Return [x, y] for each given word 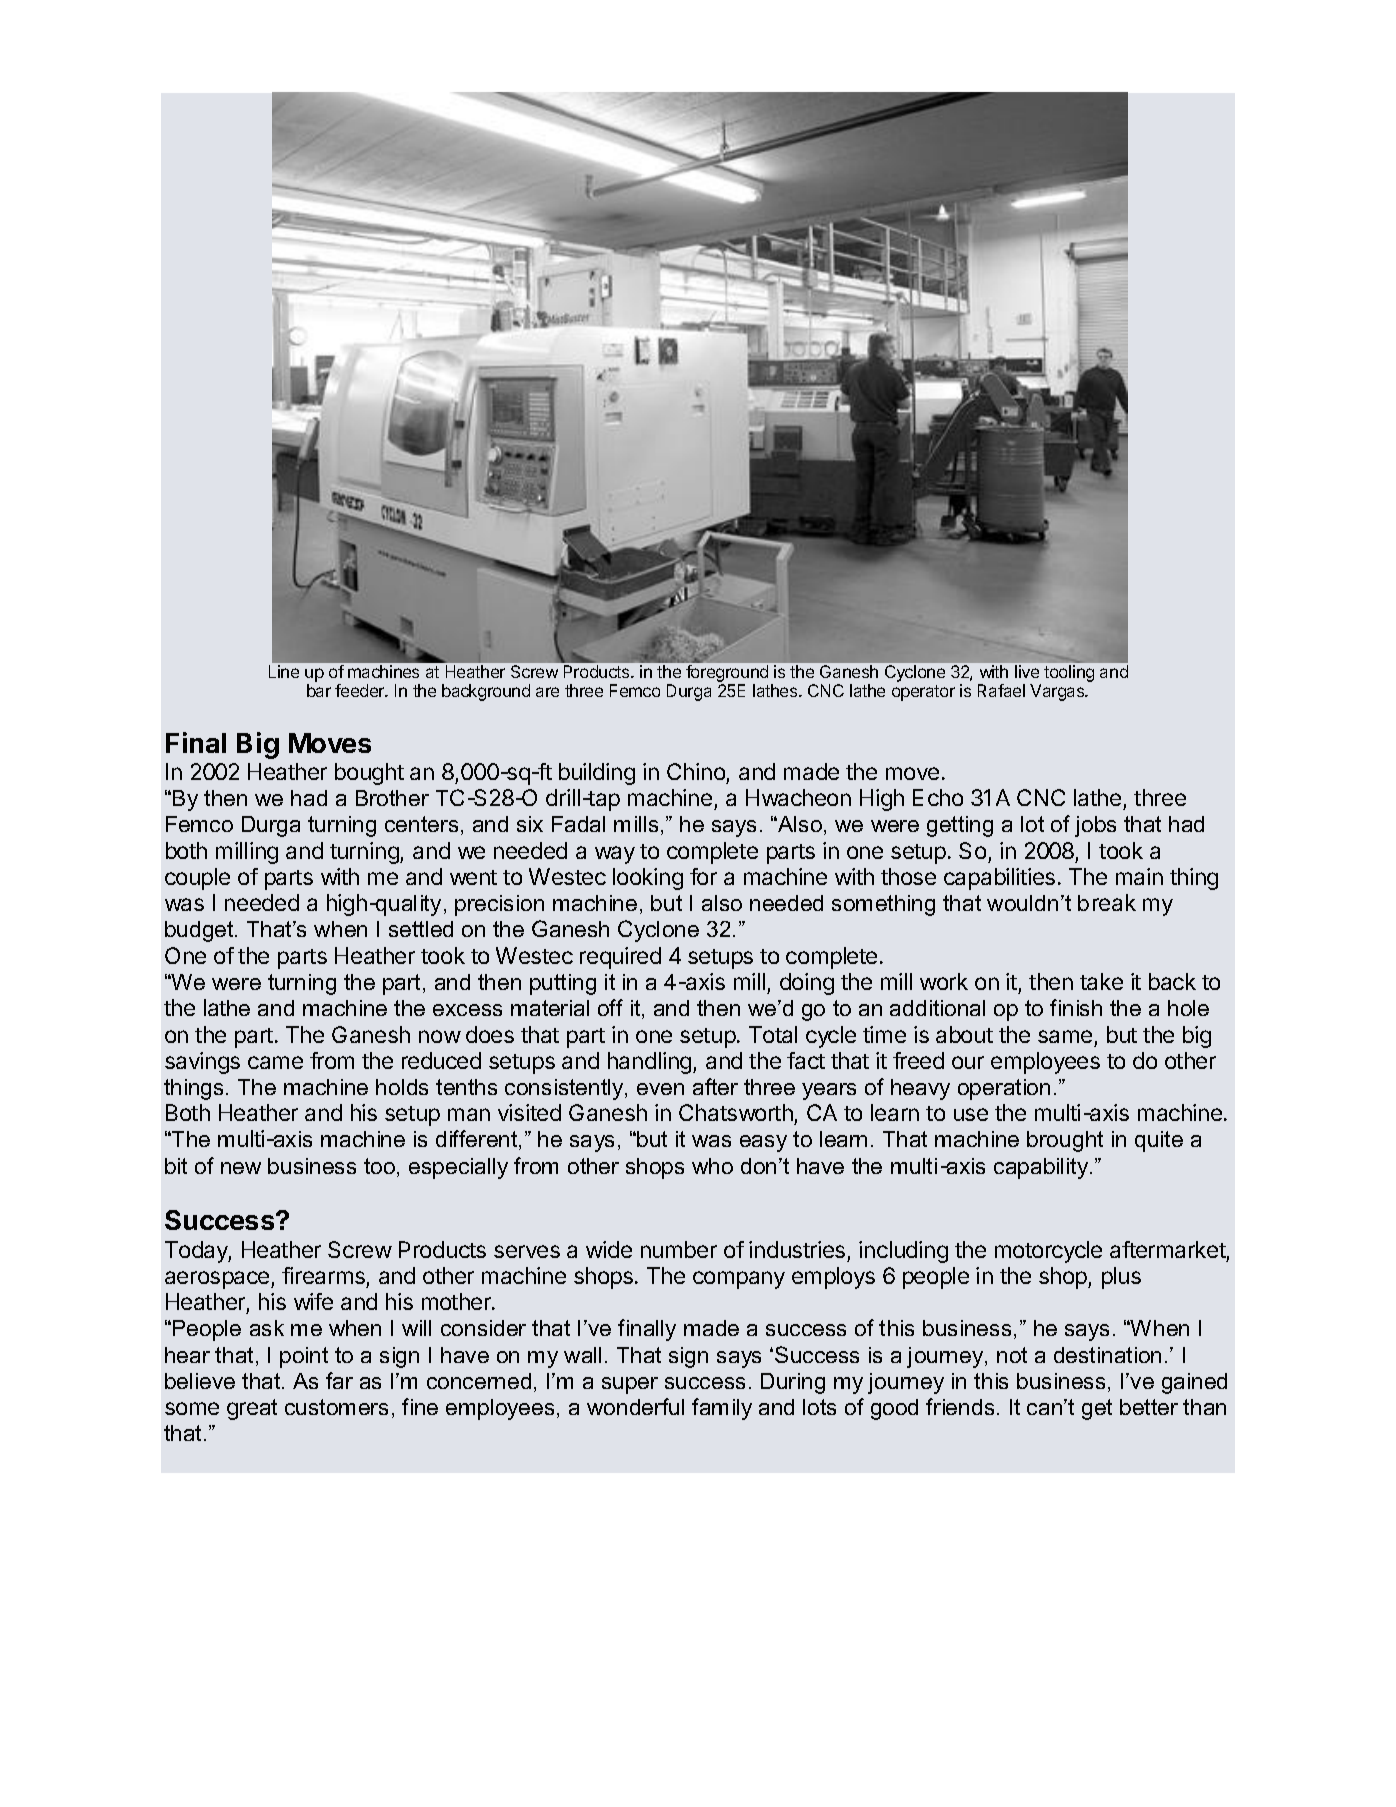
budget [200, 931]
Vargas [1058, 692]
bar [319, 690]
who [712, 1166]
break [1107, 902]
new [241, 1168]
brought [1065, 1141]
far [339, 1380]
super [630, 1385]
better [1149, 1407]
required [620, 958]
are [547, 692]
